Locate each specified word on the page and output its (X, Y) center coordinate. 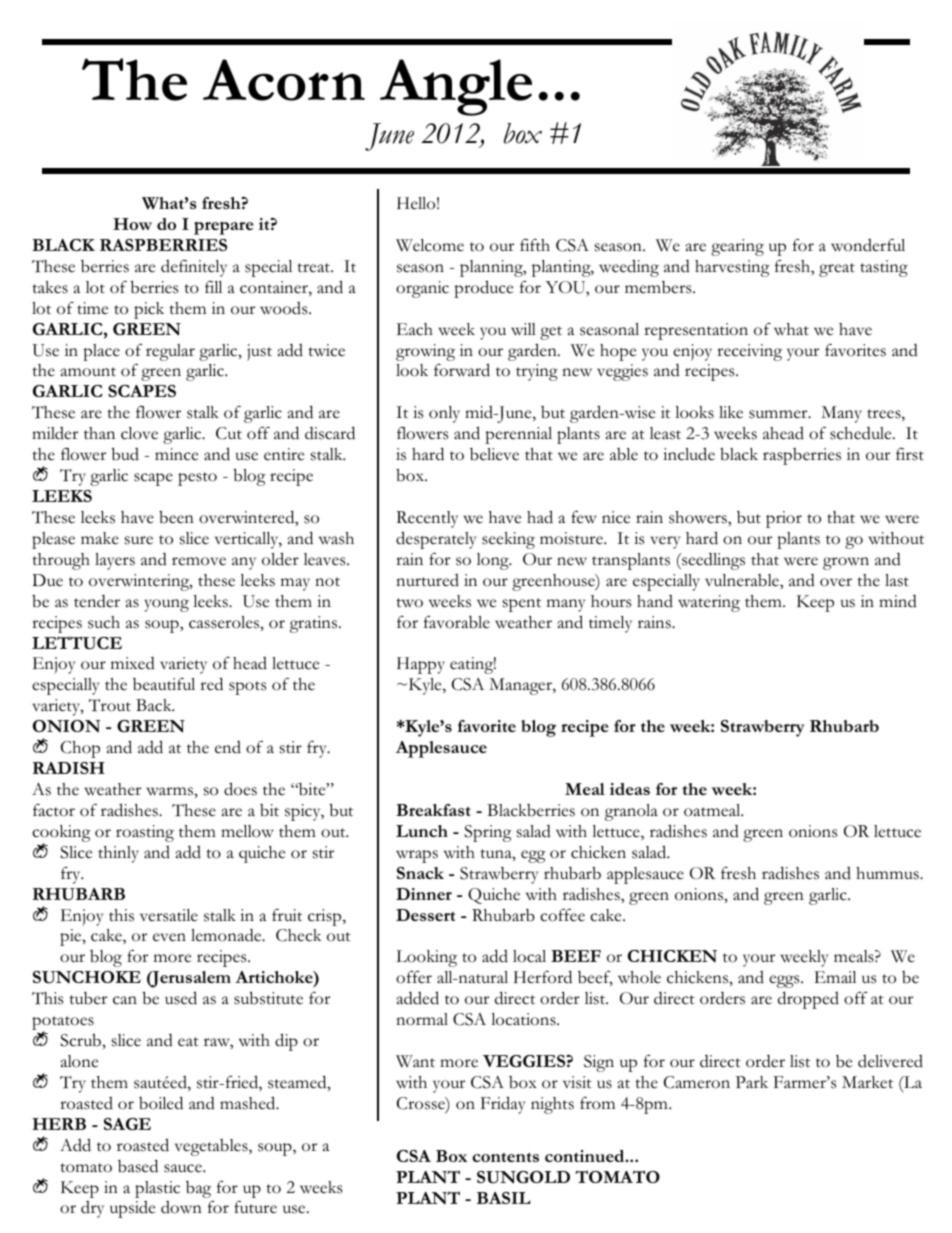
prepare (223, 228)
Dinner (424, 894)
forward (462, 370)
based (138, 1166)
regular (170, 352)
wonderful (868, 245)
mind (898, 601)
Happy (421, 665)
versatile (169, 915)
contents (505, 1157)
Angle (456, 87)
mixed (133, 663)
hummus (888, 873)
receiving (749, 352)
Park (752, 1082)
